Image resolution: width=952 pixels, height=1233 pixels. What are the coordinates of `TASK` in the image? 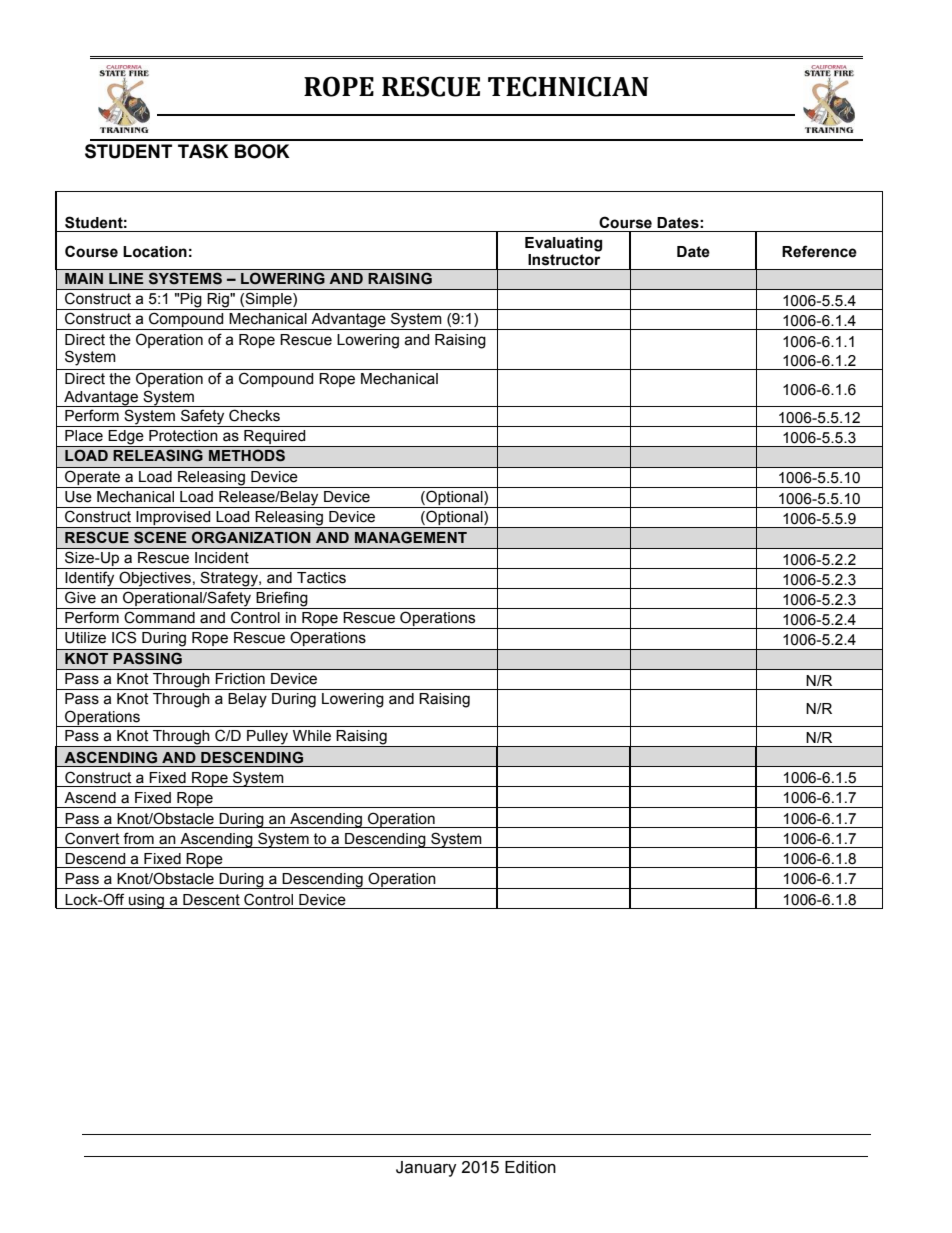 It's located at (203, 151).
